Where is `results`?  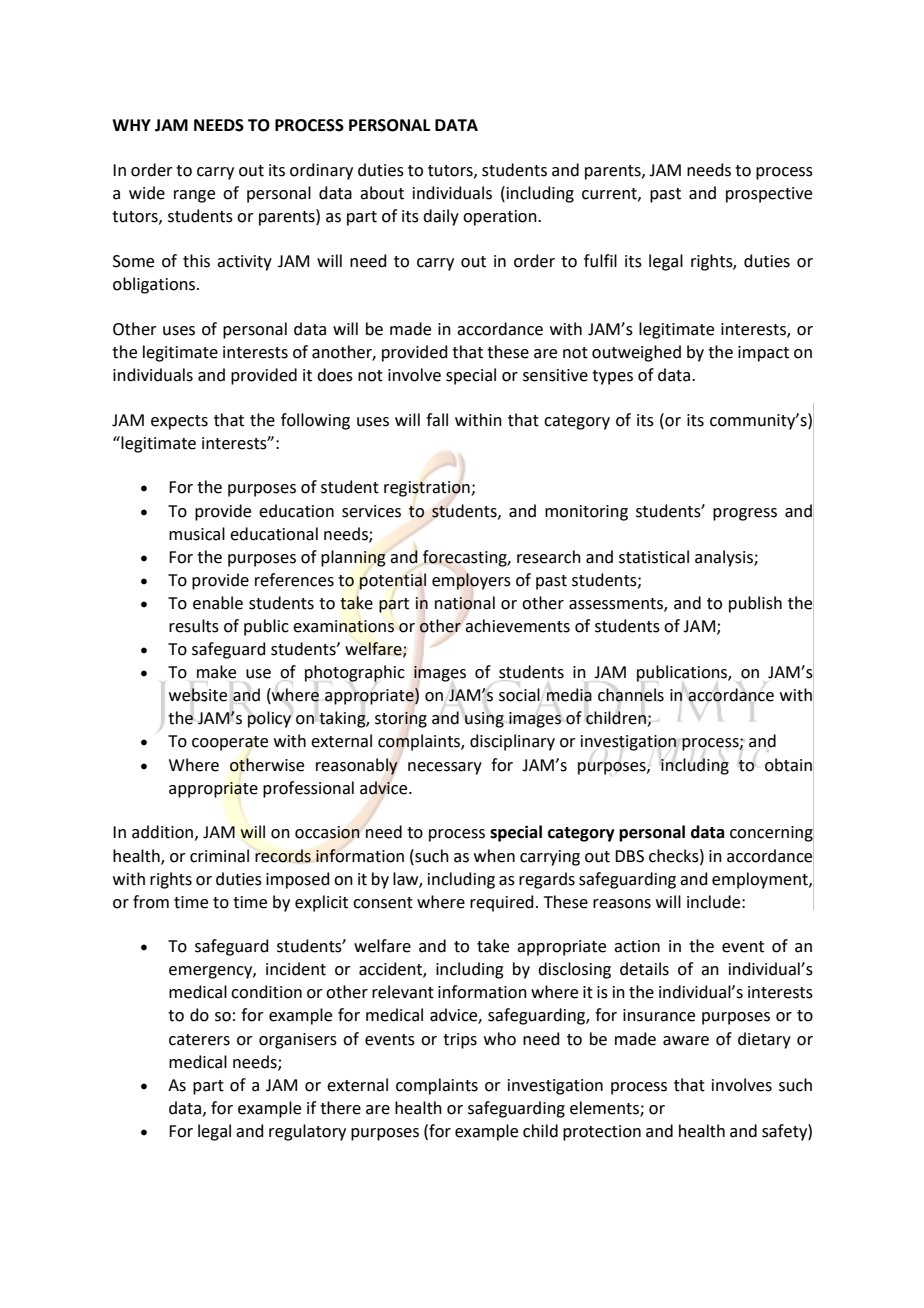
results is located at coordinates (194, 626).
